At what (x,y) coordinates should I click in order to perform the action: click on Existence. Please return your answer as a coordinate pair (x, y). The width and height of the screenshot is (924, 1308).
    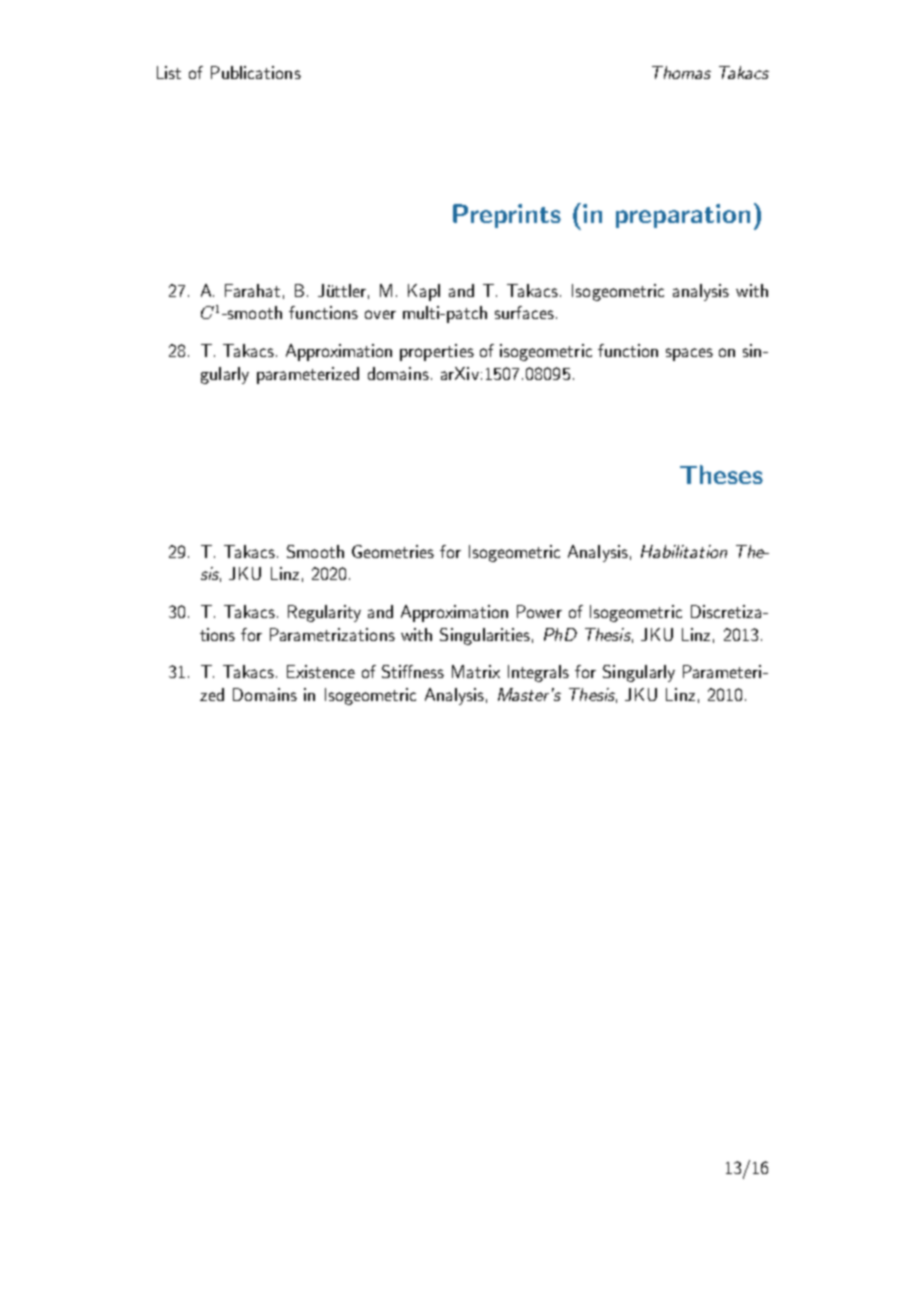
    Looking at the image, I should click on (321, 671).
